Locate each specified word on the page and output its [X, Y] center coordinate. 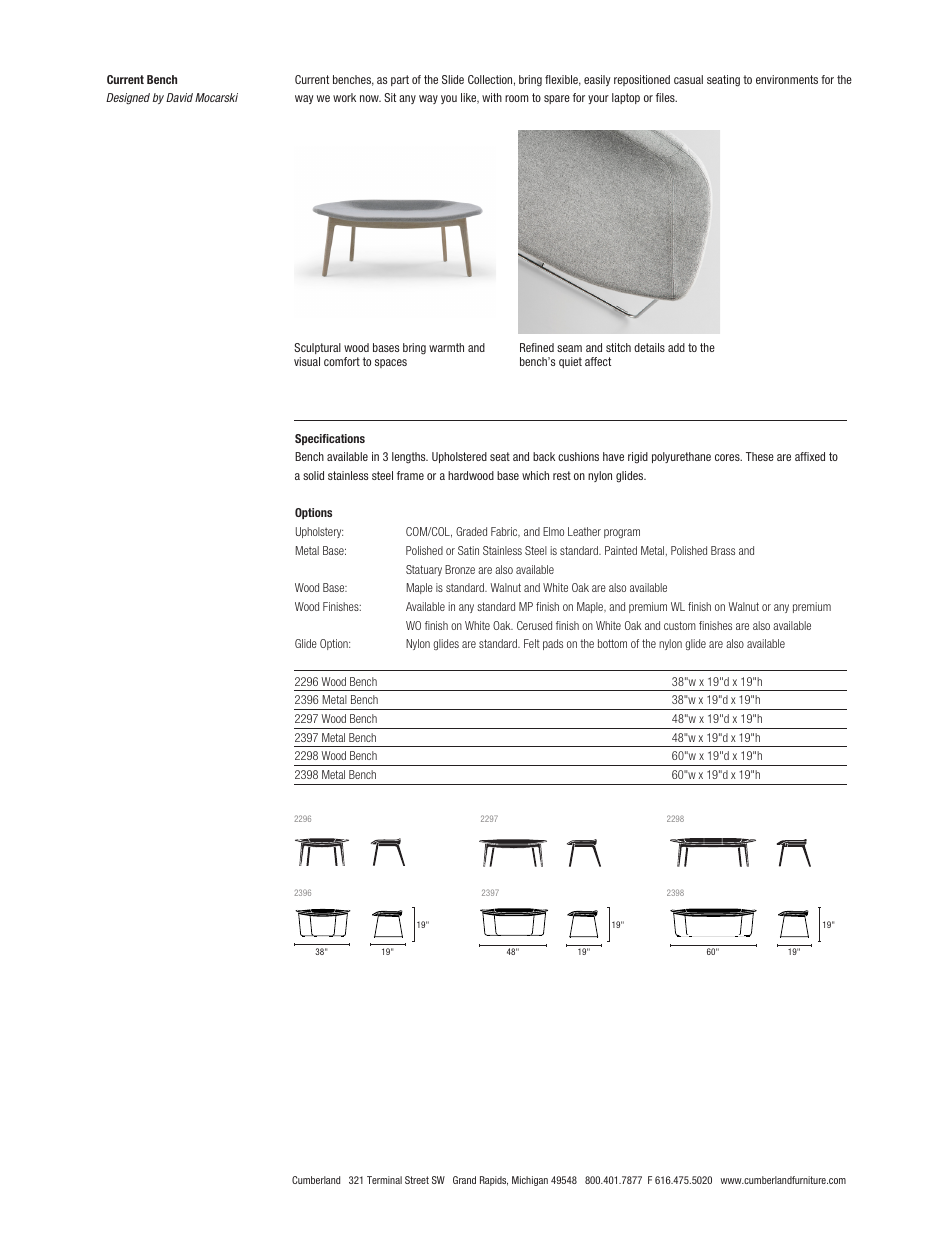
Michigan [530, 1181]
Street [417, 1180]
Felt [532, 643]
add [676, 347]
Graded [471, 531]
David [179, 97]
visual [307, 361]
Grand [464, 1180]
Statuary [424, 570]
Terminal [384, 1180]
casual [688, 79]
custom [680, 625]
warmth [446, 347]
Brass [723, 550]
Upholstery [319, 532]
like [470, 98]
